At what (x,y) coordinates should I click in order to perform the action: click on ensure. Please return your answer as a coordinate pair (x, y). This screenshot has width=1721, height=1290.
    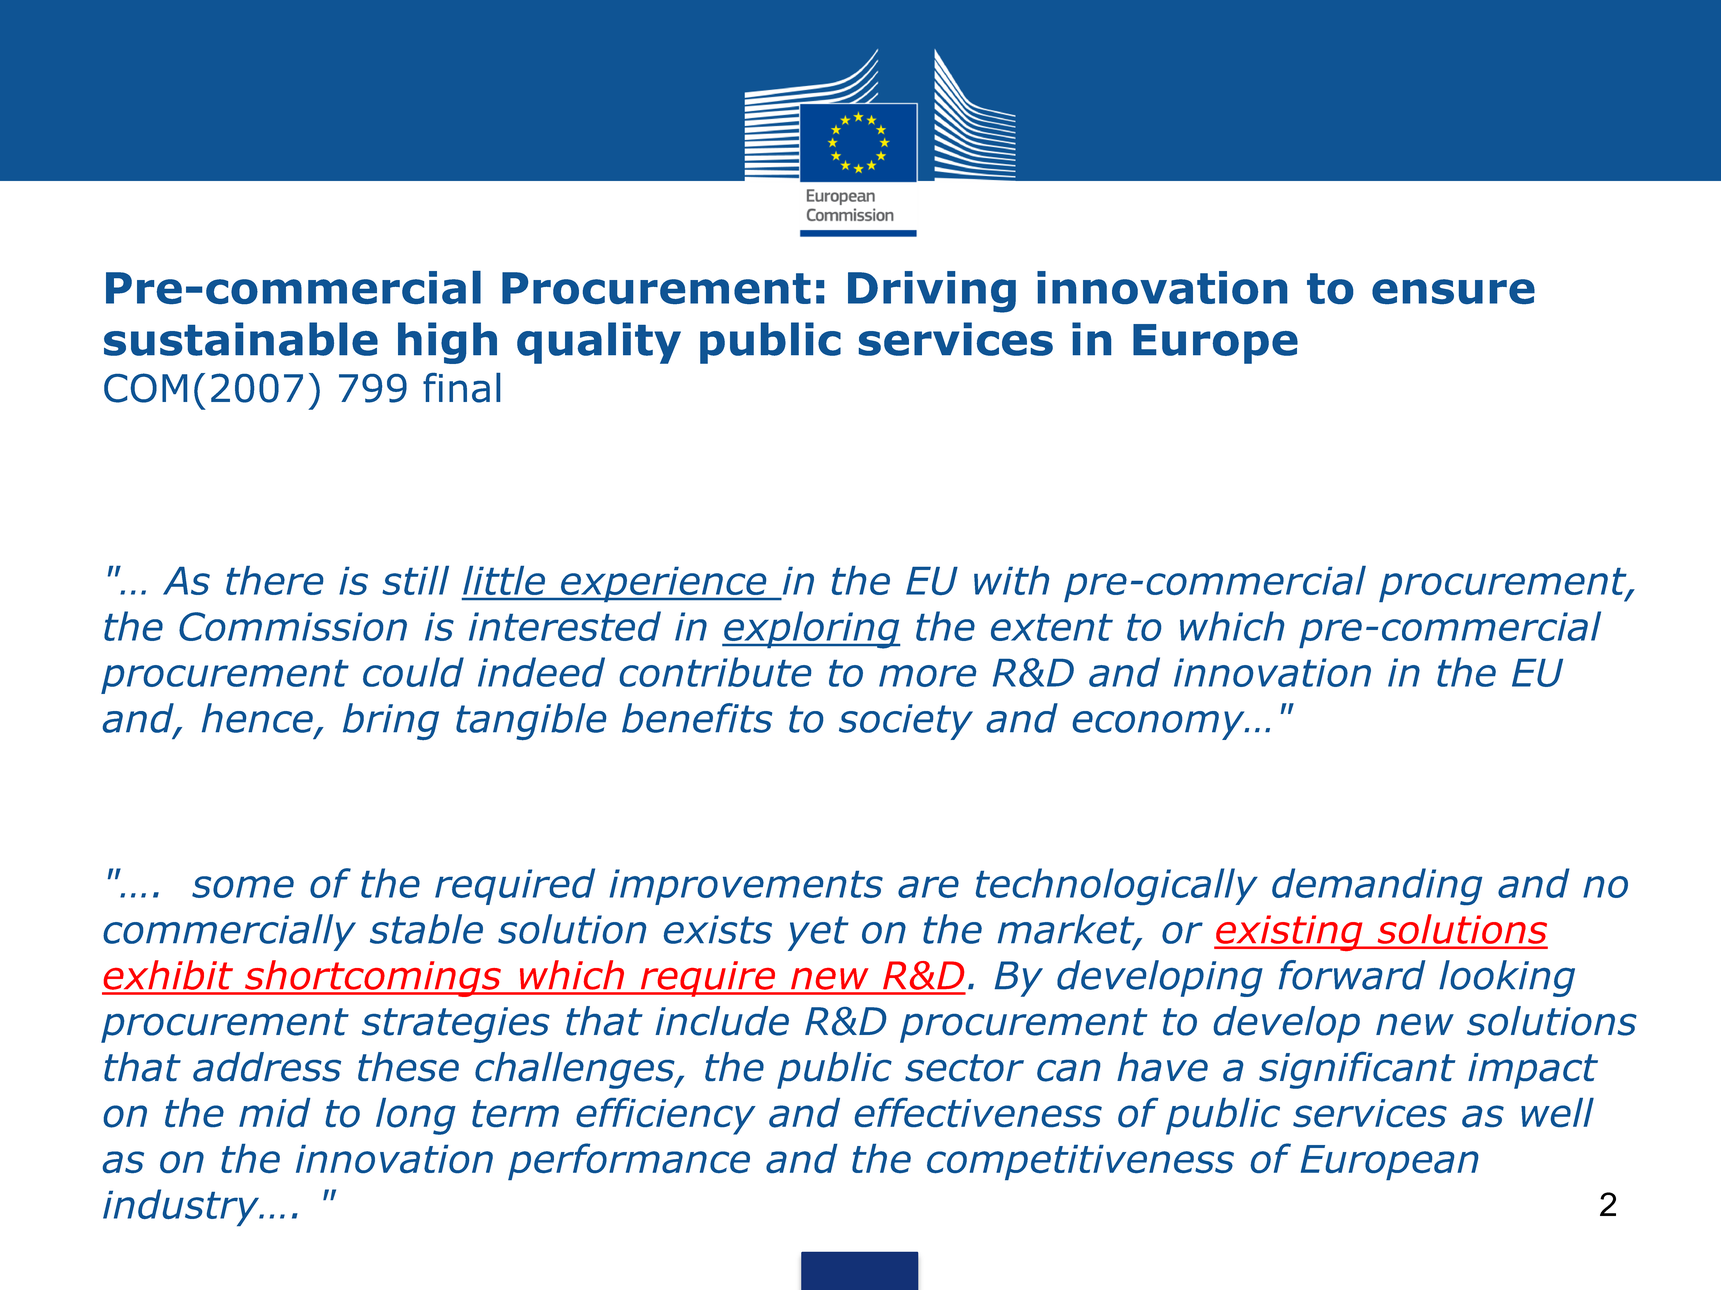
    Looking at the image, I should click on (1453, 291).
